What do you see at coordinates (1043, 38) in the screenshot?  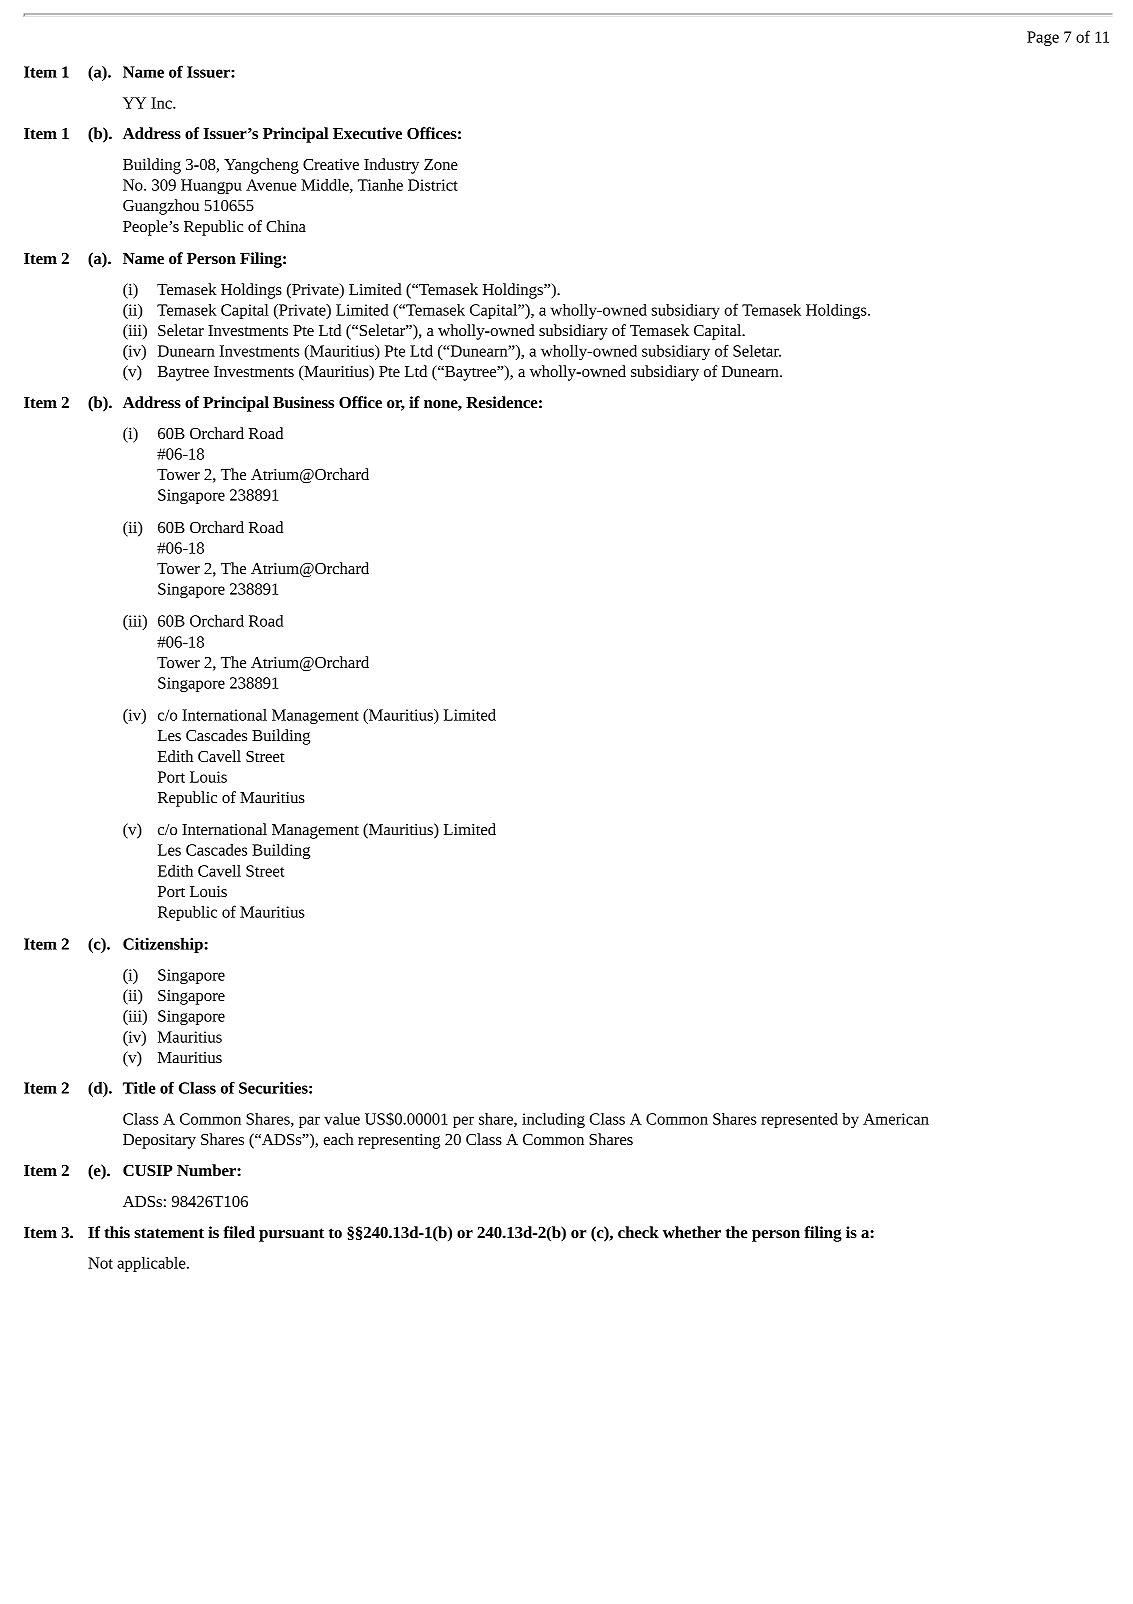 I see `Page` at bounding box center [1043, 38].
